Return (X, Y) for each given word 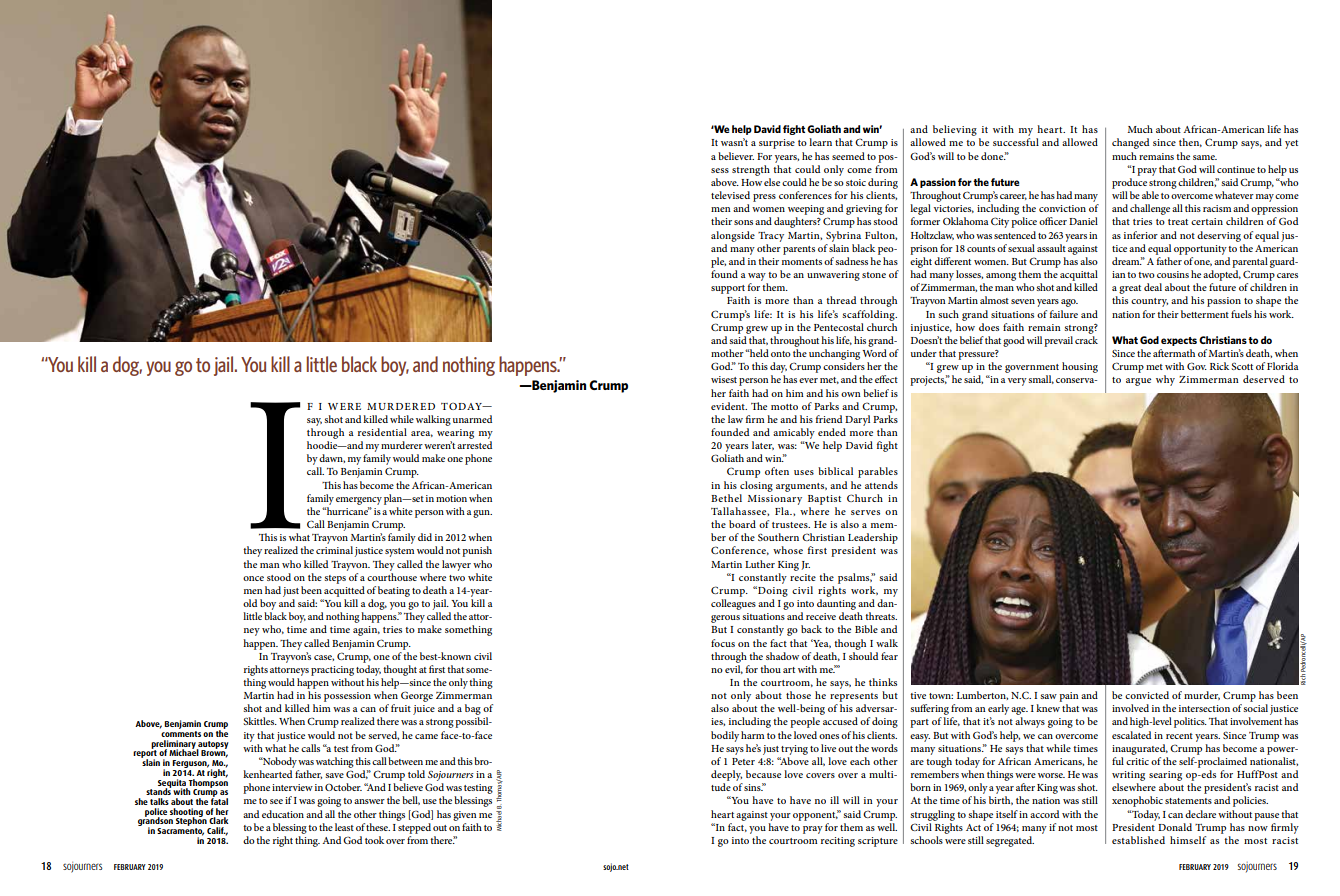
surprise (777, 144)
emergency (359, 501)
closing (756, 486)
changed (1130, 143)
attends (881, 485)
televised (730, 195)
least (344, 827)
